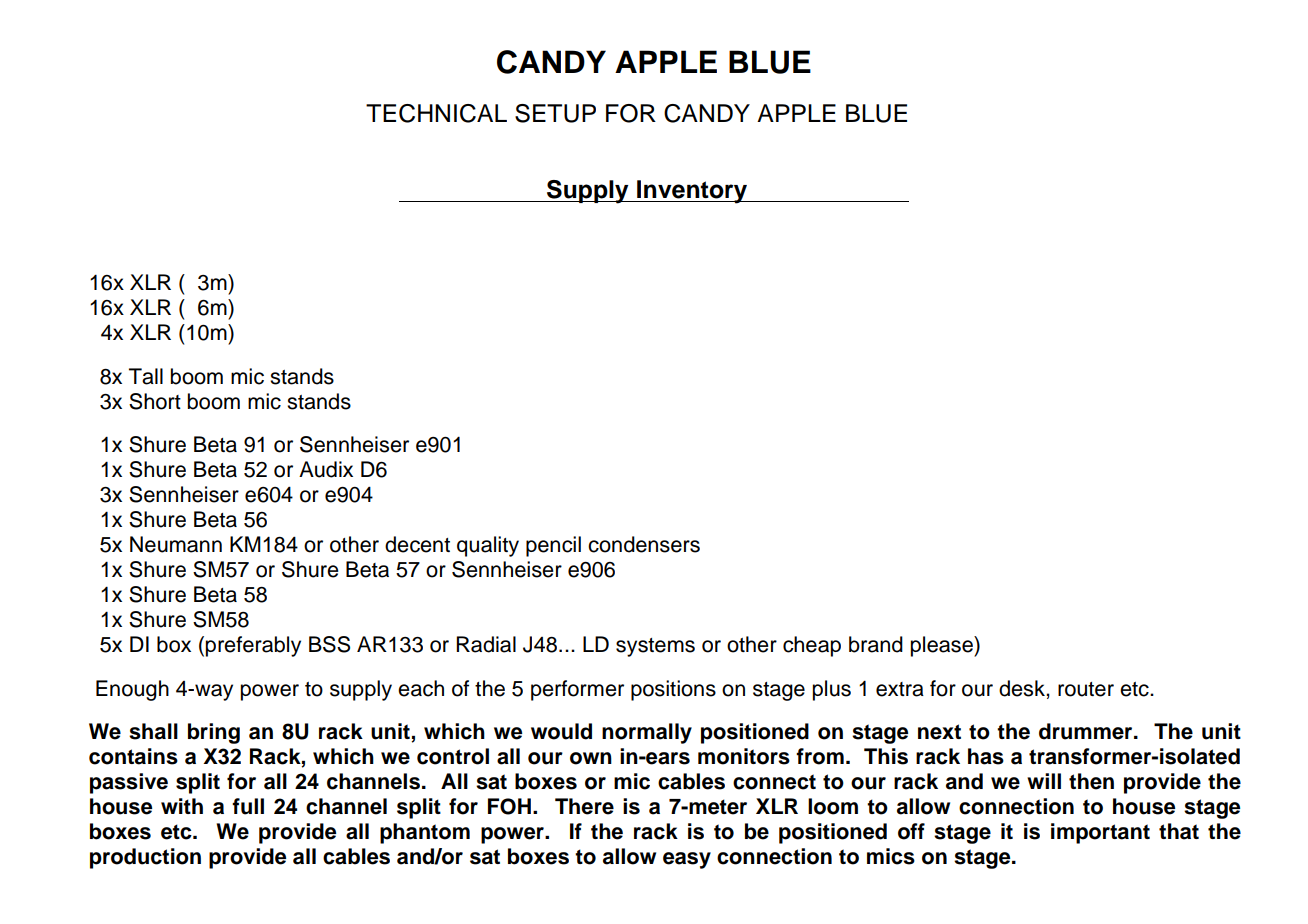 Image resolution: width=1308 pixels, height=924 pixels. What do you see at coordinates (942, 646) in the screenshot?
I see `please` at bounding box center [942, 646].
